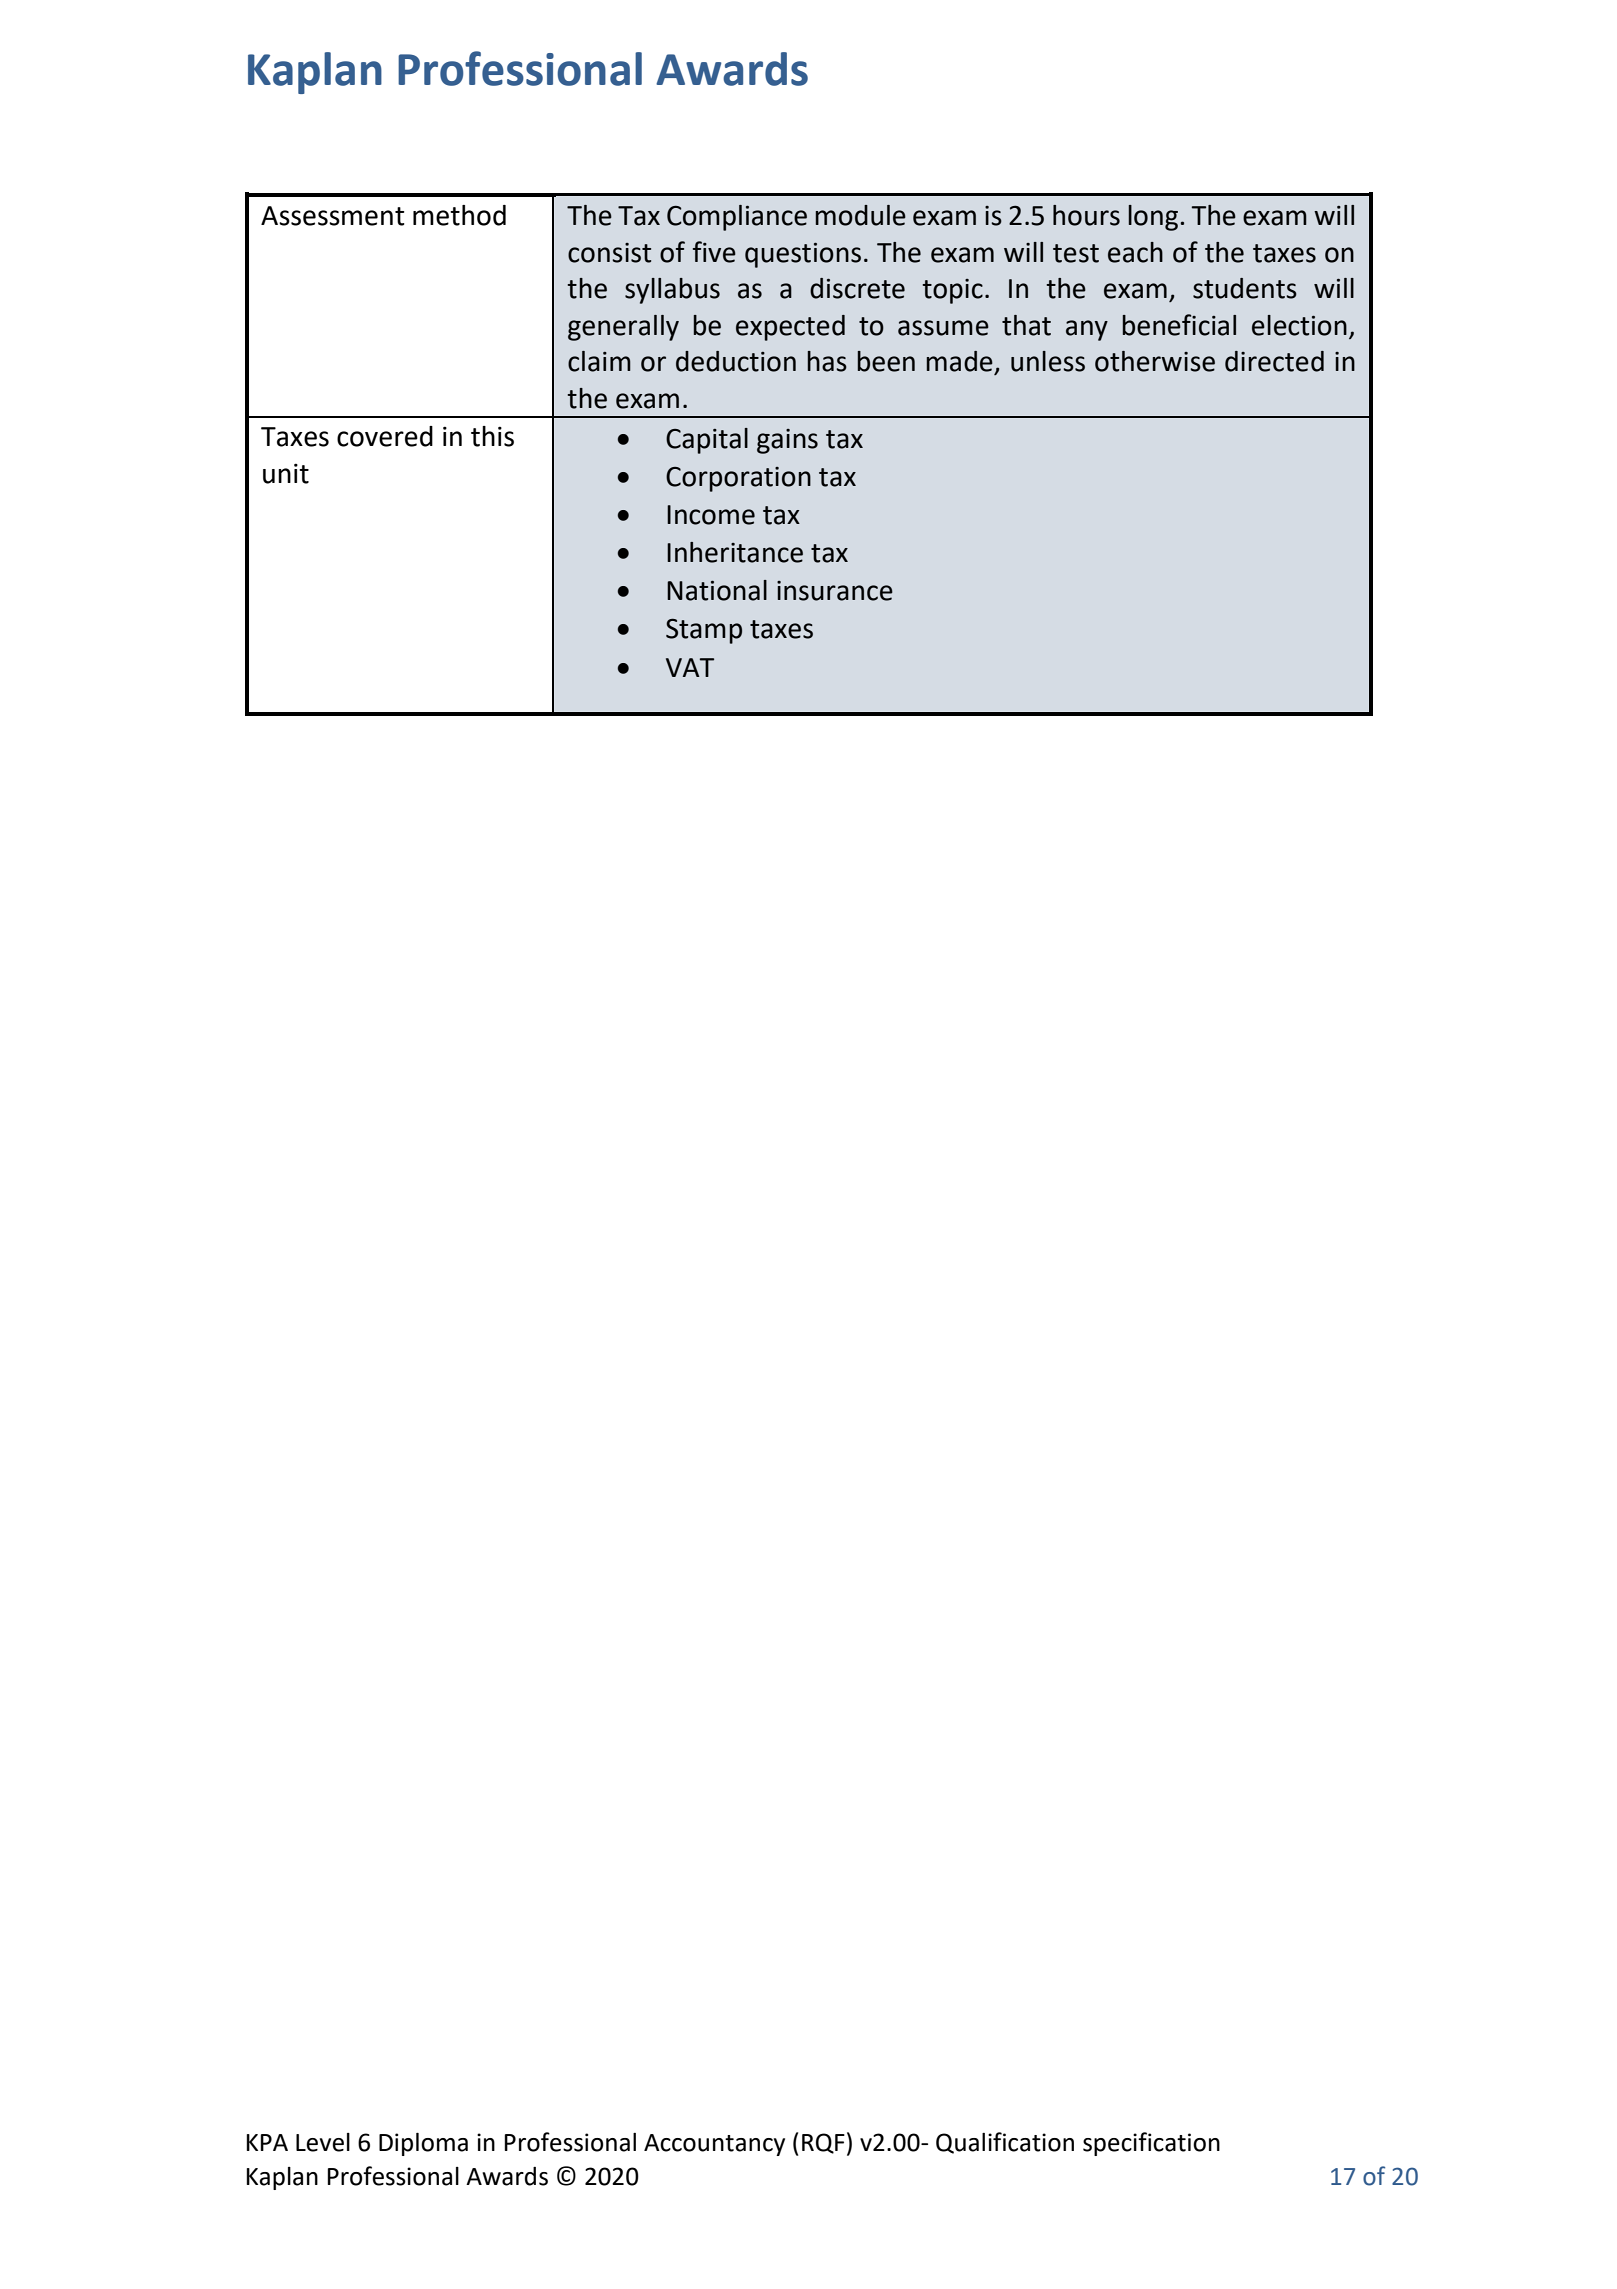 The height and width of the screenshot is (2289, 1617). What do you see at coordinates (690, 667) in the screenshot?
I see `VAT` at bounding box center [690, 667].
